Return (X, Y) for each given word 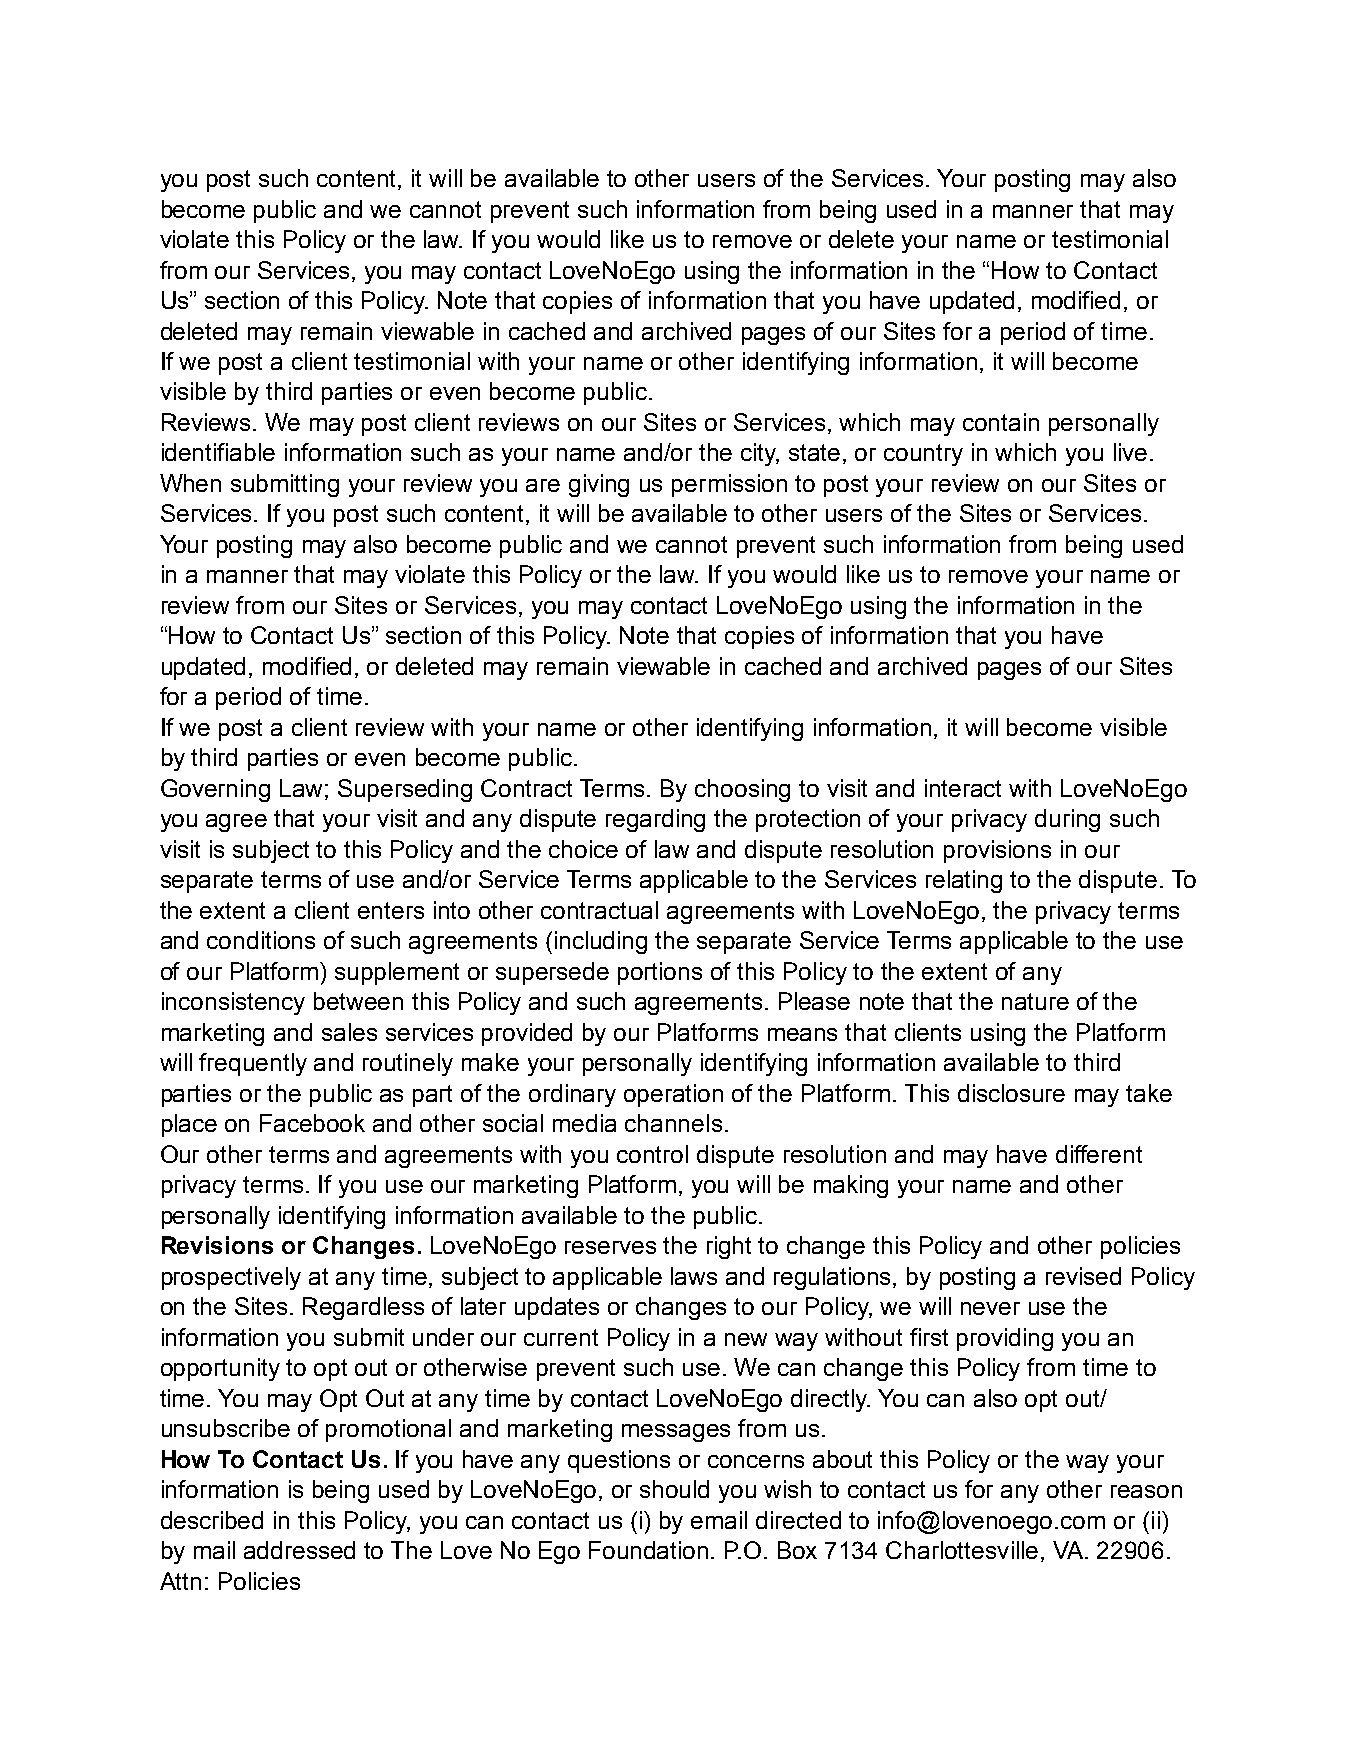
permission (729, 485)
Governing (215, 790)
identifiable (218, 452)
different (1099, 1154)
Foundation (648, 1550)
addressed (299, 1550)
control (652, 1154)
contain (1001, 422)
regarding (655, 820)
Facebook (312, 1123)
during (1067, 820)
